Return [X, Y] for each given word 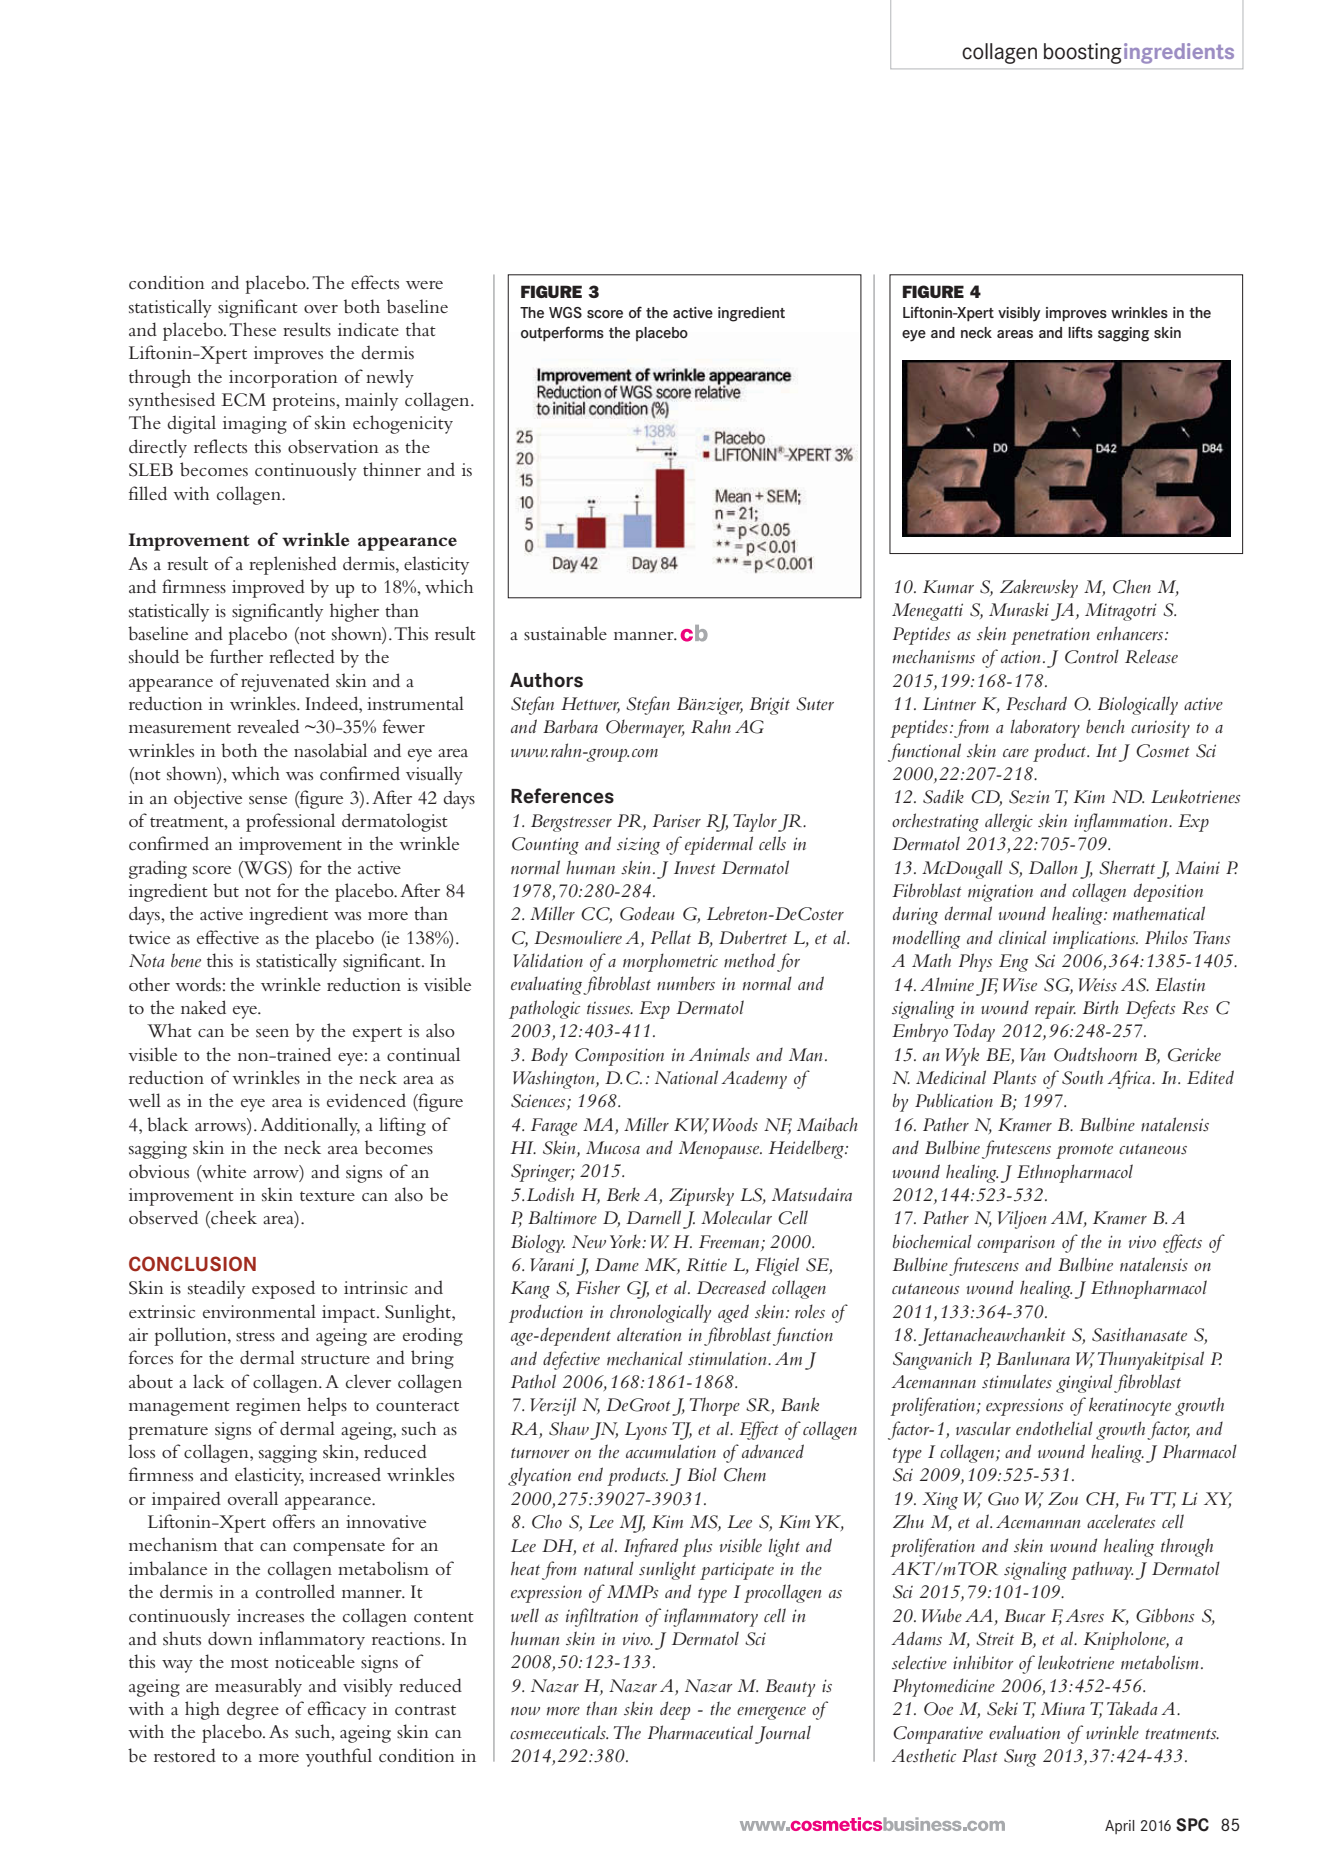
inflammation [1122, 822]
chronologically [660, 1313]
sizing [638, 846]
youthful [339, 1757]
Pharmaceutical [700, 1732]
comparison [1016, 1244]
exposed [283, 1289]
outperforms [562, 334]
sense [268, 800]
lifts [1080, 332]
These [252, 329]
